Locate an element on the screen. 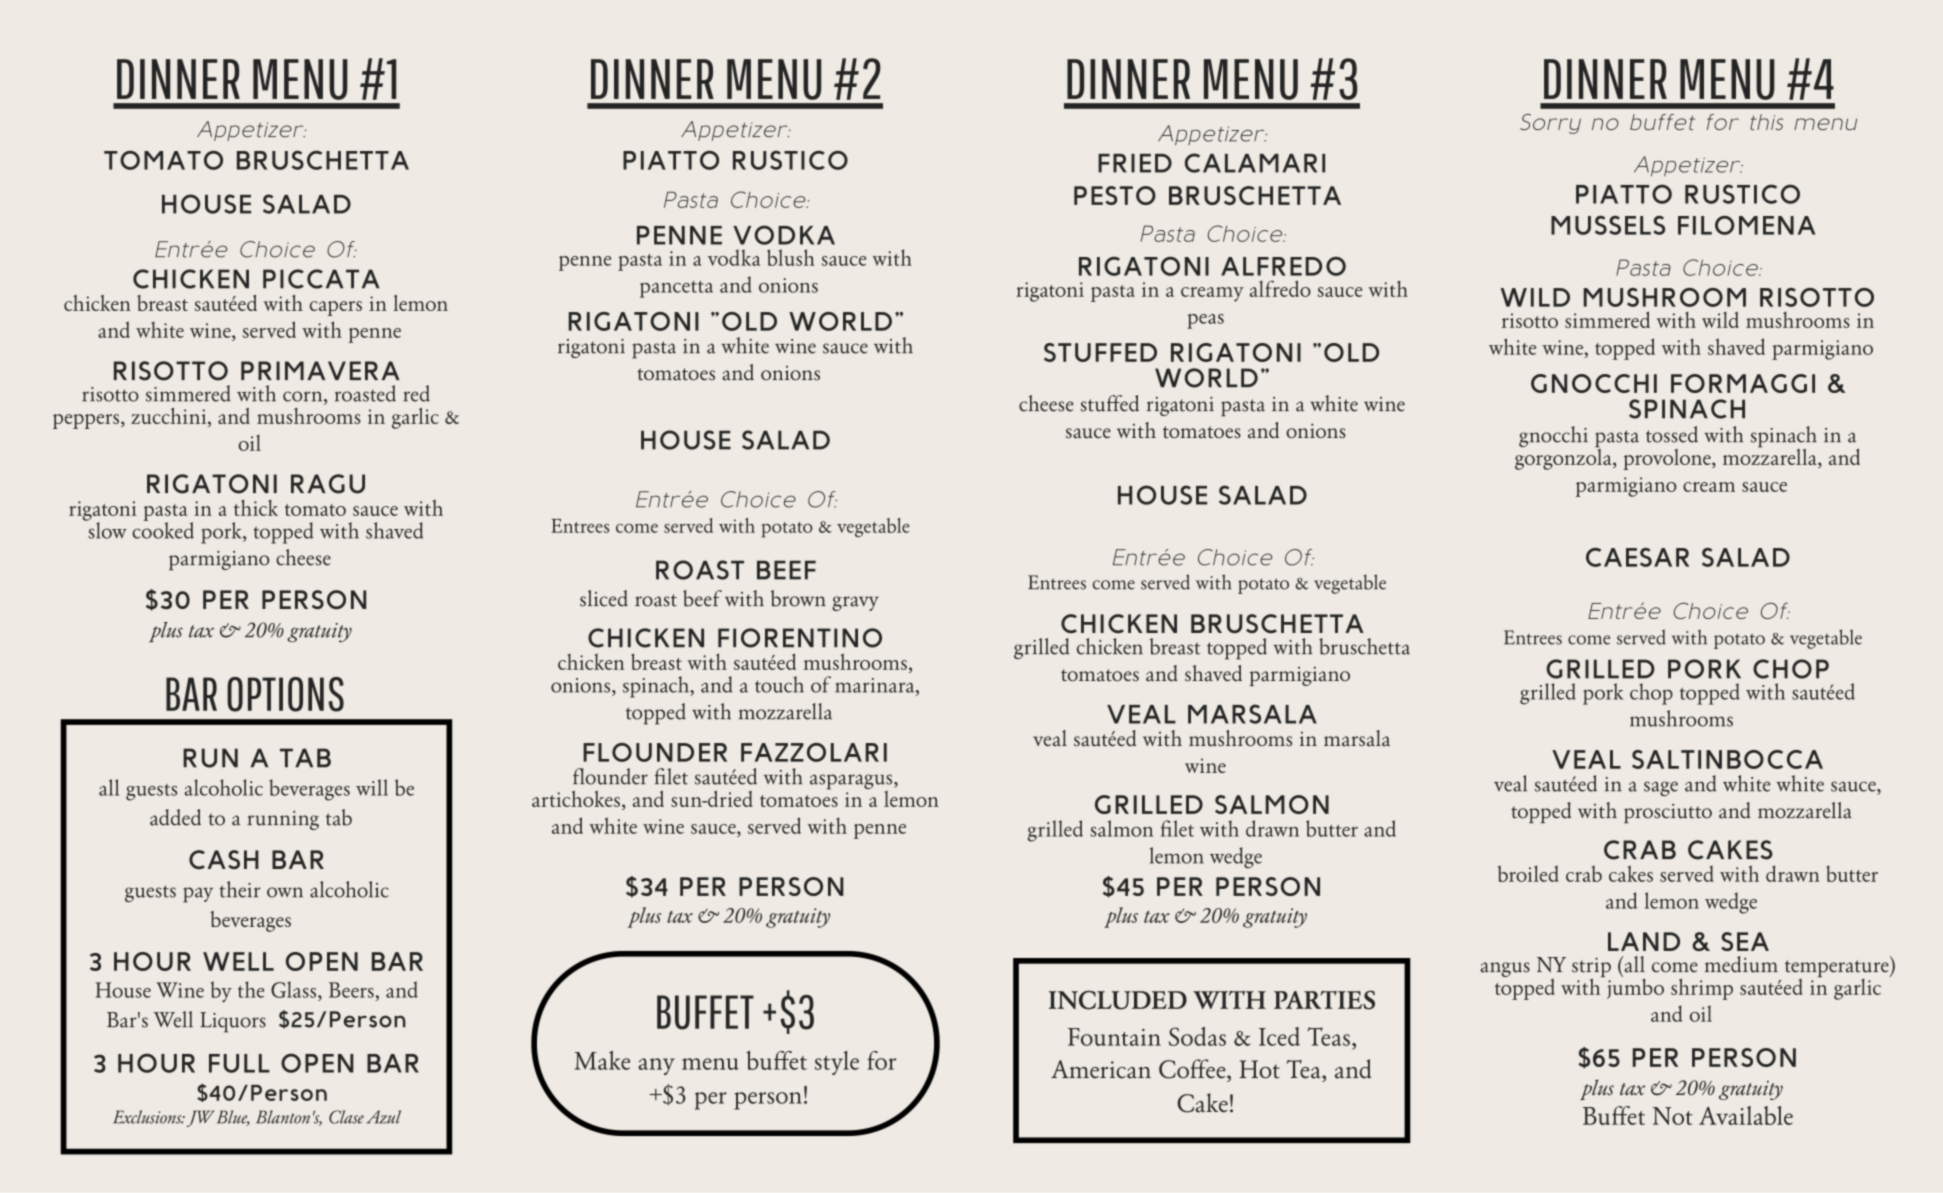 This screenshot has height=1193, width=1943. Sorry is located at coordinates (1550, 124).
